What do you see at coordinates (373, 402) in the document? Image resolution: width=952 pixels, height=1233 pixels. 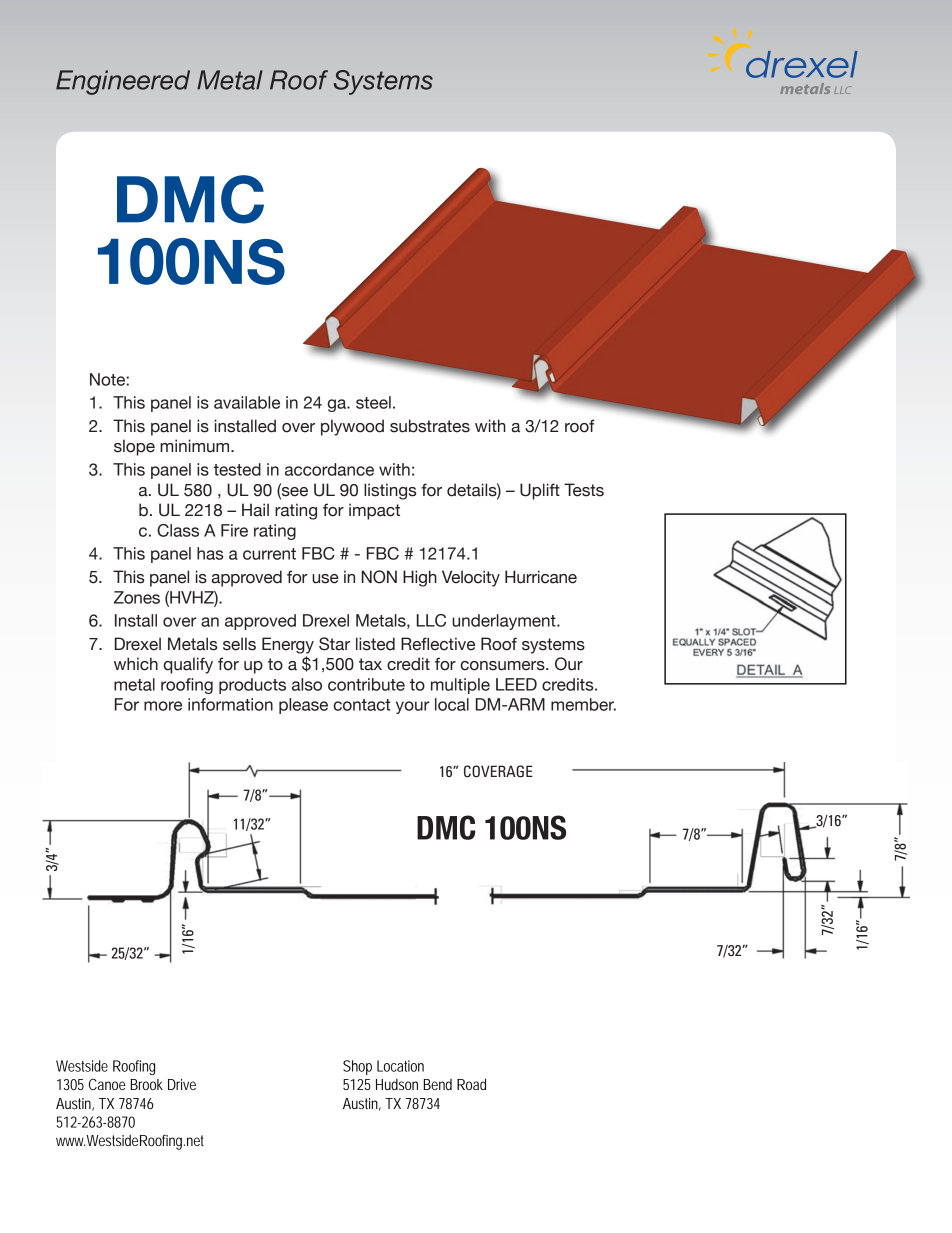 I see `steel` at bounding box center [373, 402].
